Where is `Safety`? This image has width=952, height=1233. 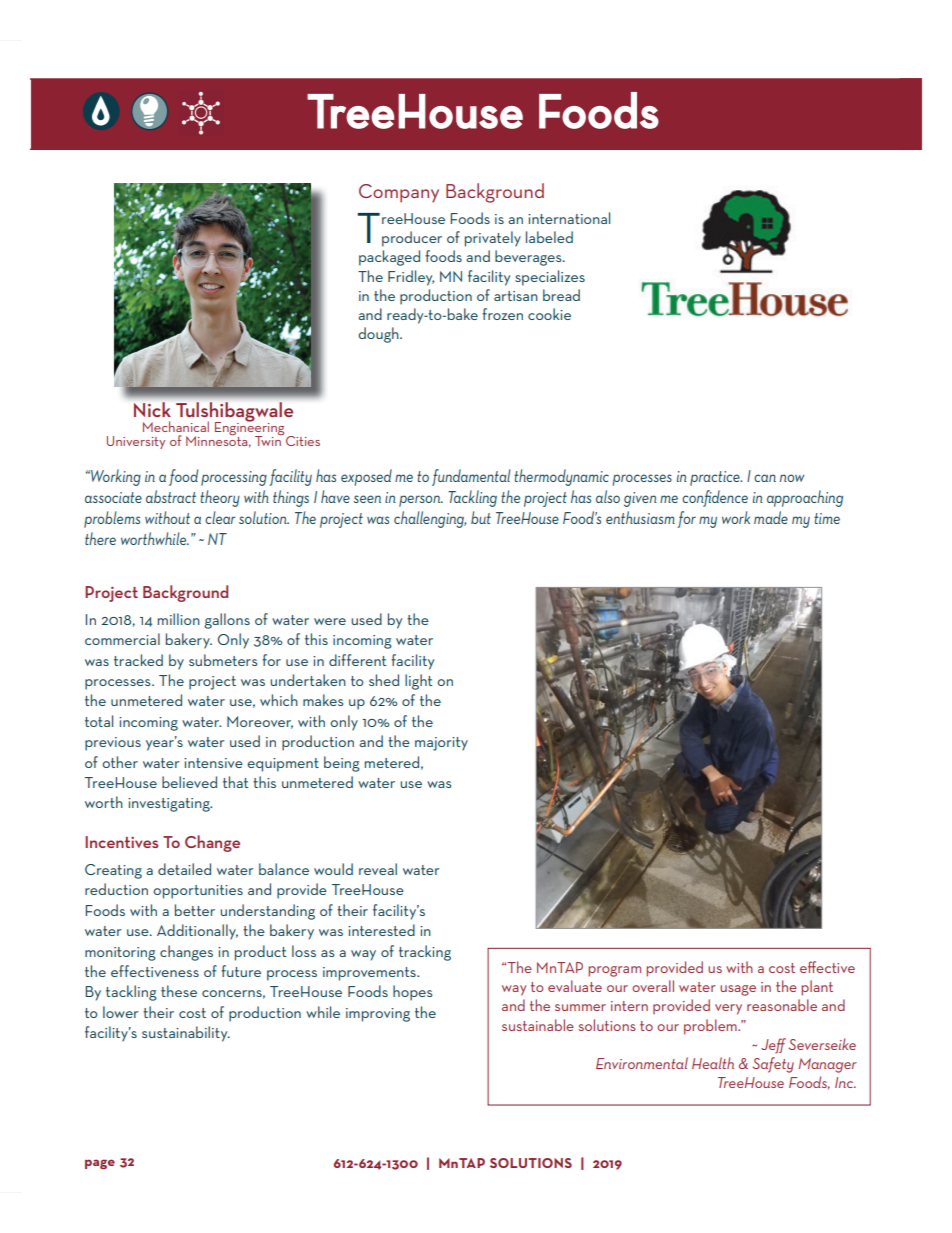 Safety is located at coordinates (773, 1065).
